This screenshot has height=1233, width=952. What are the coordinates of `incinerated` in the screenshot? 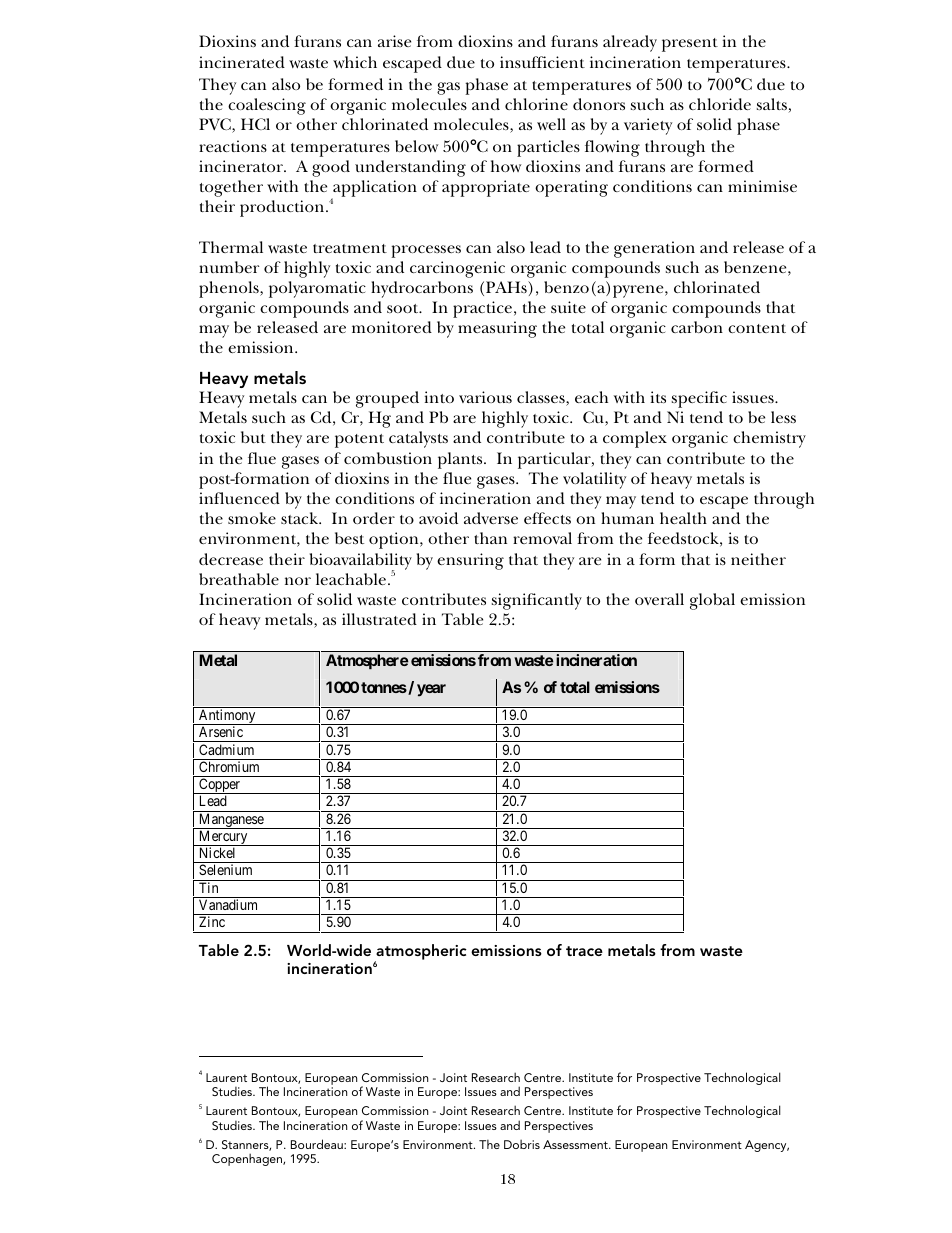 It's located at (242, 62).
